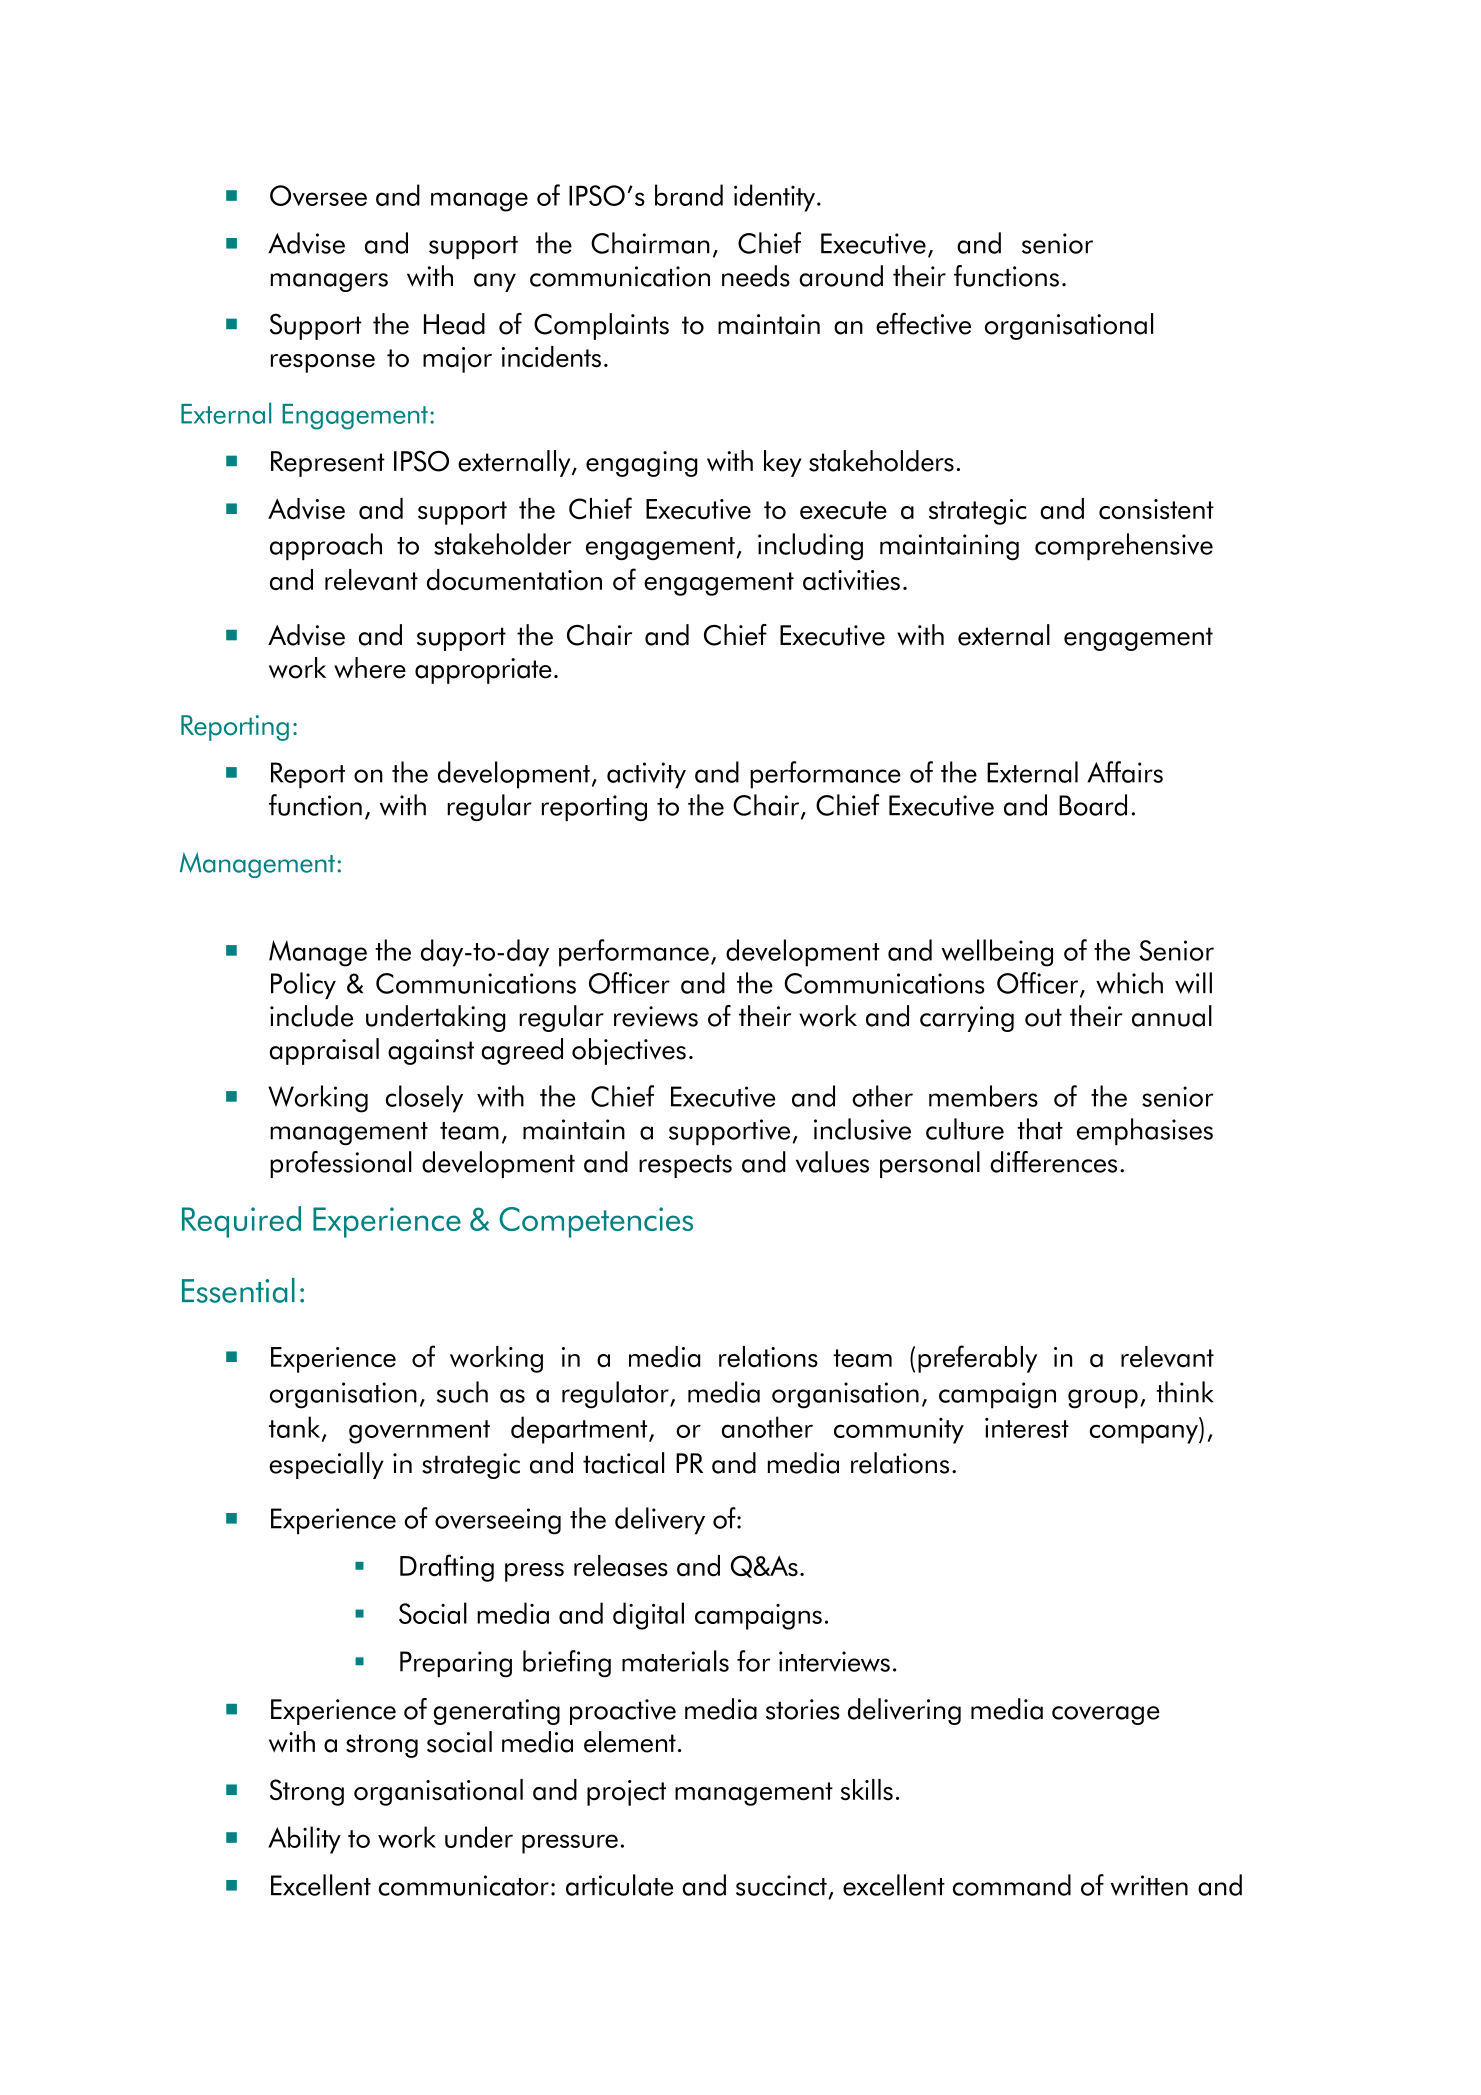  Describe the element at coordinates (1012, 1885) in the screenshot. I see `command` at that location.
